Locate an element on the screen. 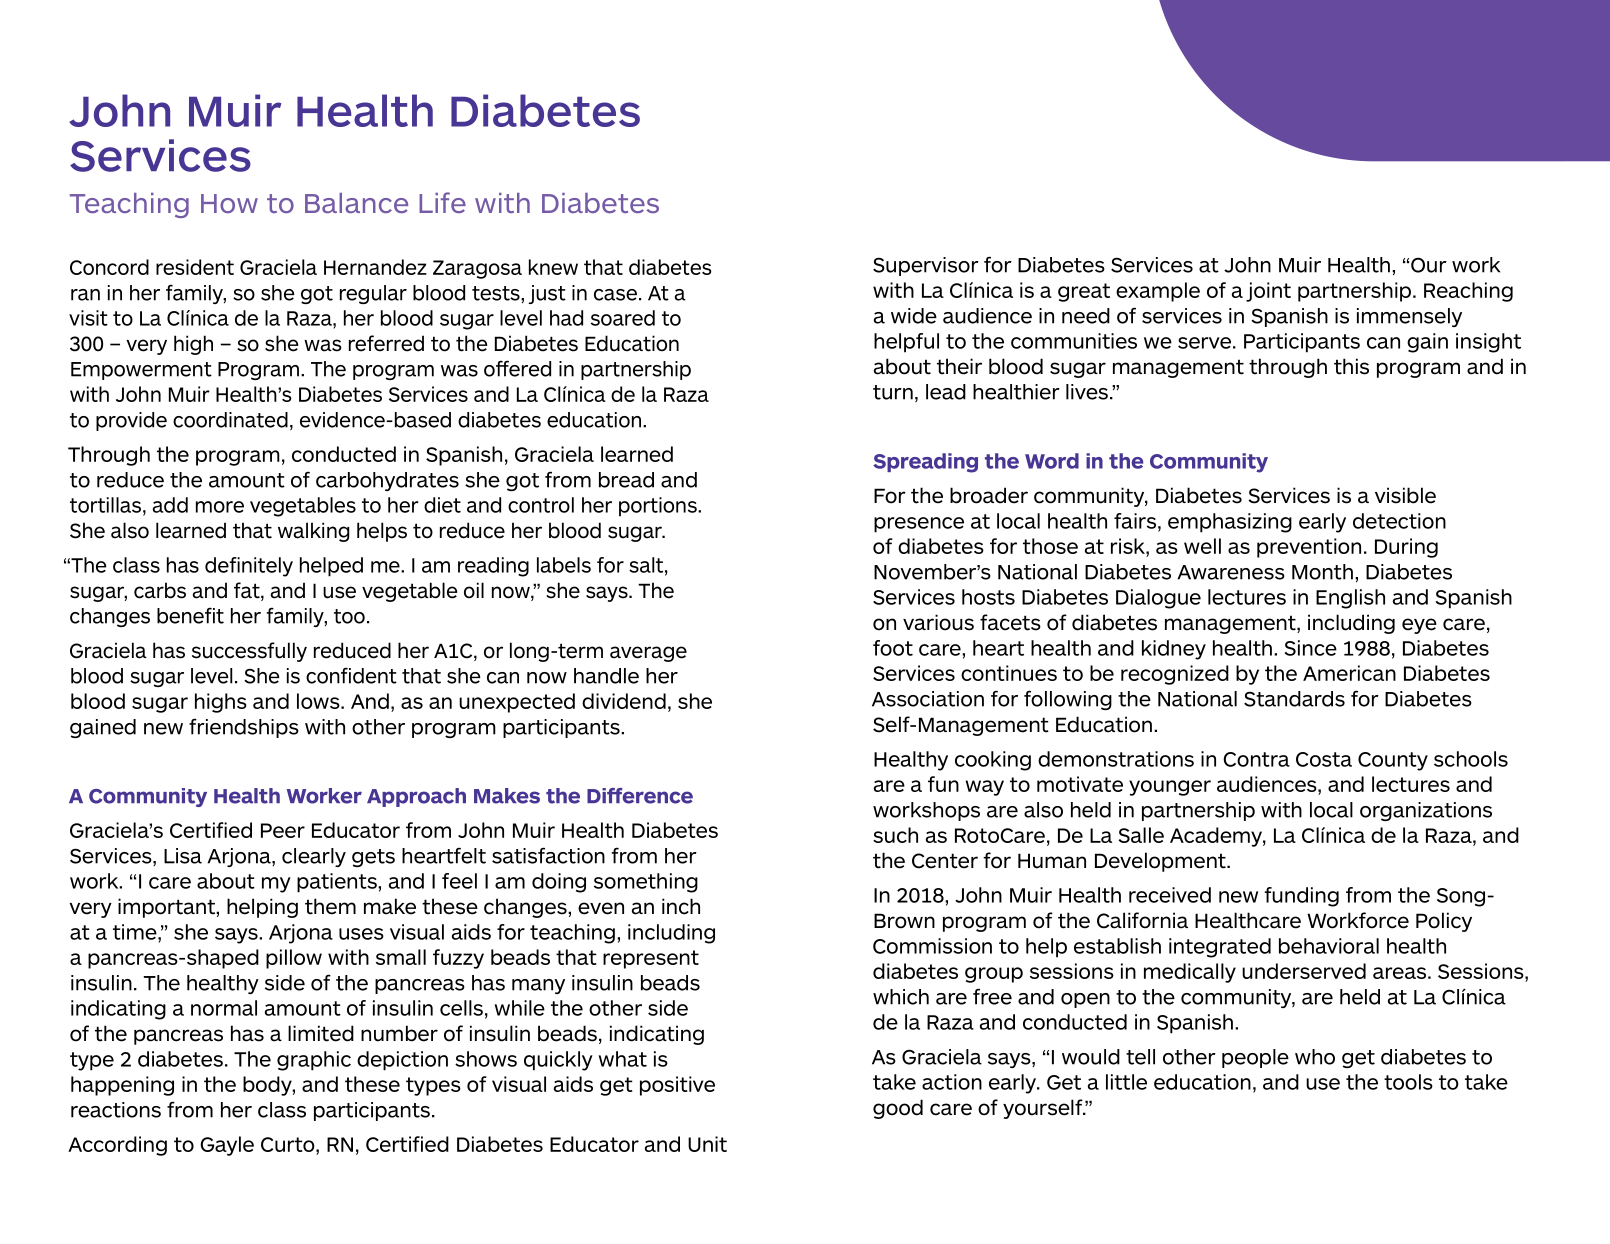 The height and width of the screenshot is (1244, 1610). detection is located at coordinates (1399, 521).
